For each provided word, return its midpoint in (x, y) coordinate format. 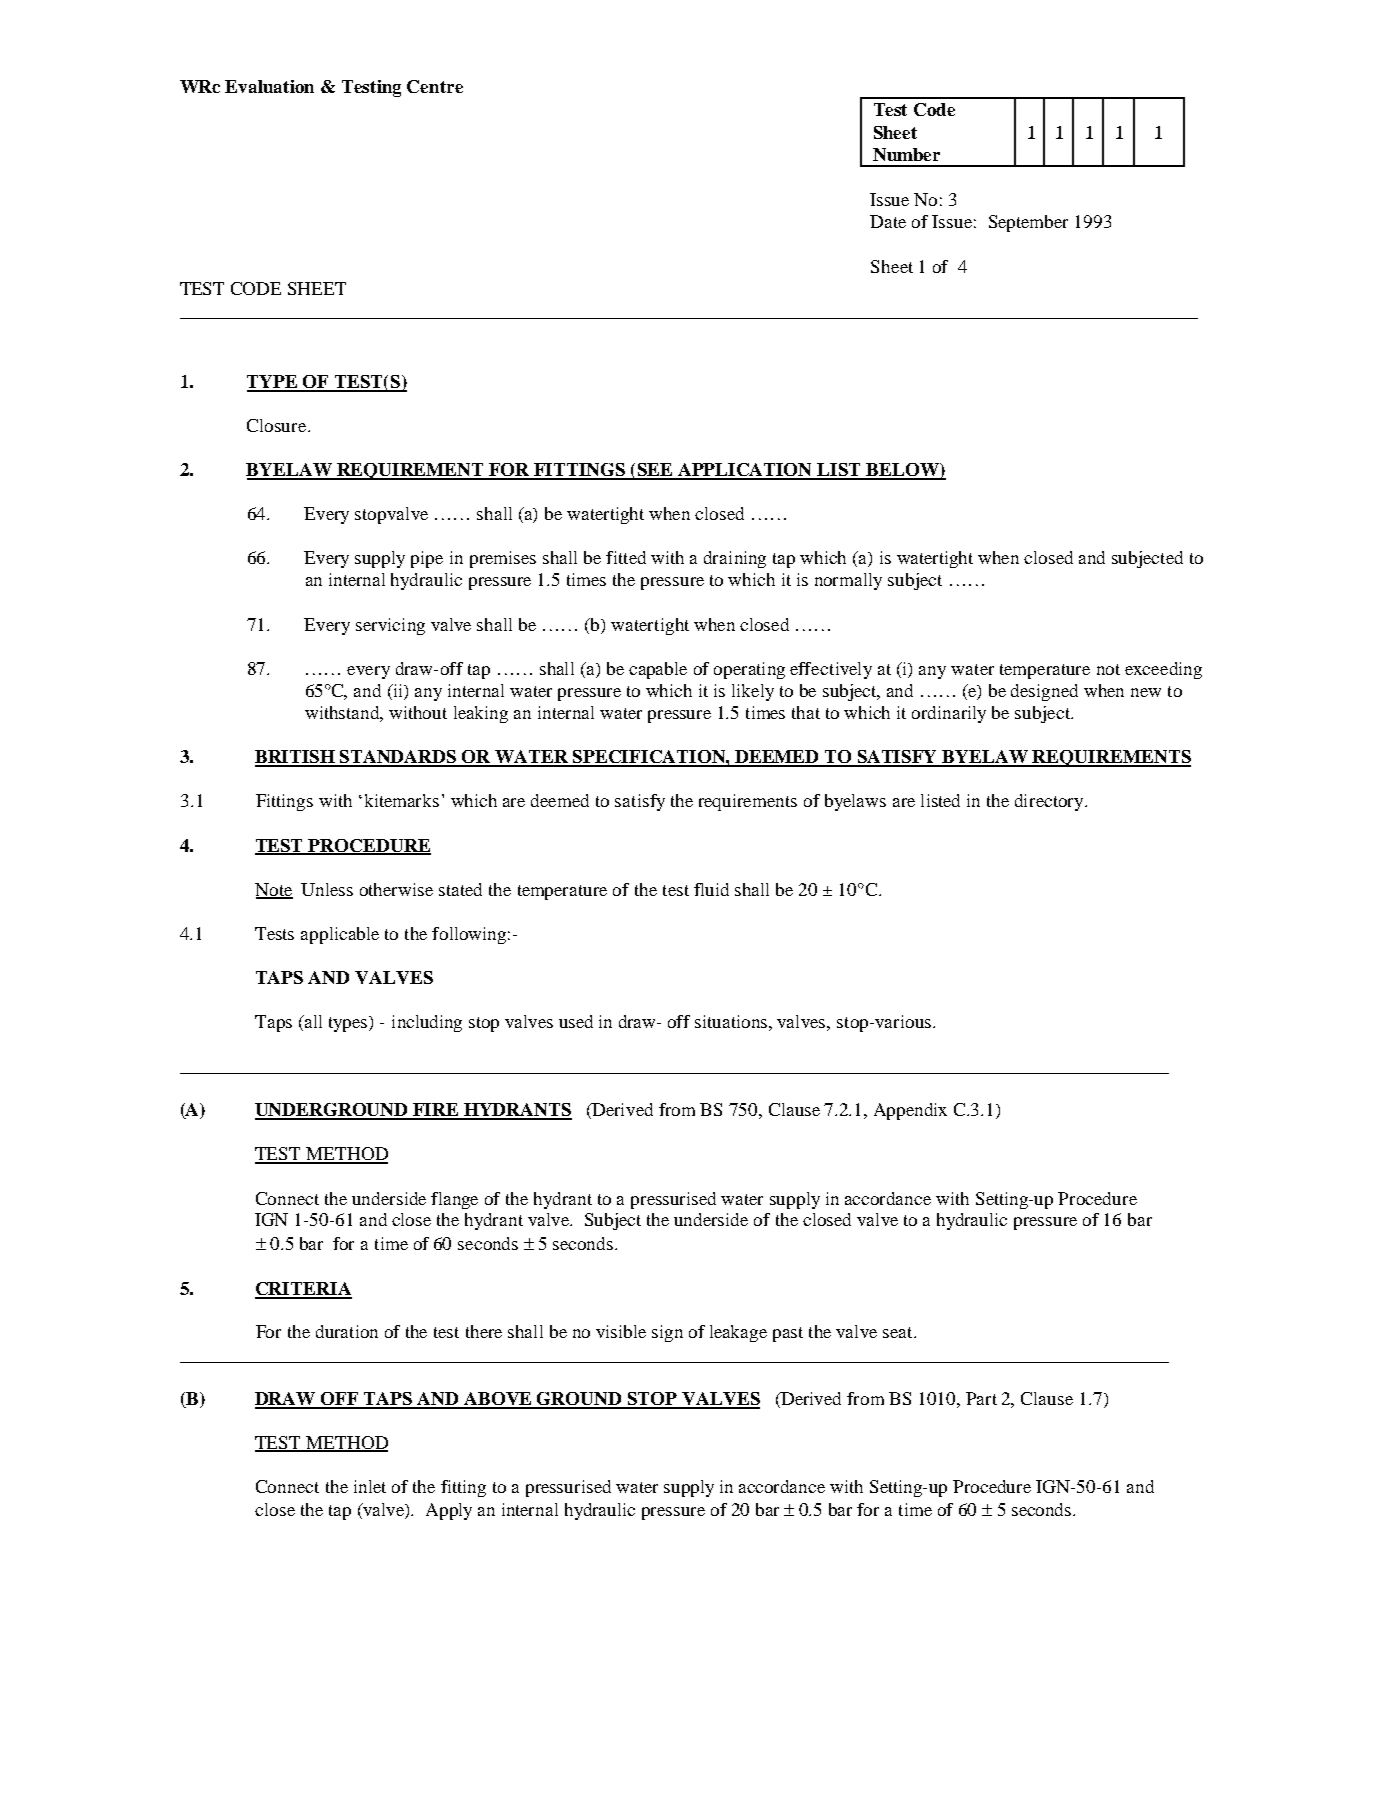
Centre (435, 86)
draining (735, 559)
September (1028, 223)
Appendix (910, 1111)
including (427, 1023)
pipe (427, 559)
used (576, 1021)
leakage (738, 1333)
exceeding (1163, 670)
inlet (370, 1486)
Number (906, 154)
